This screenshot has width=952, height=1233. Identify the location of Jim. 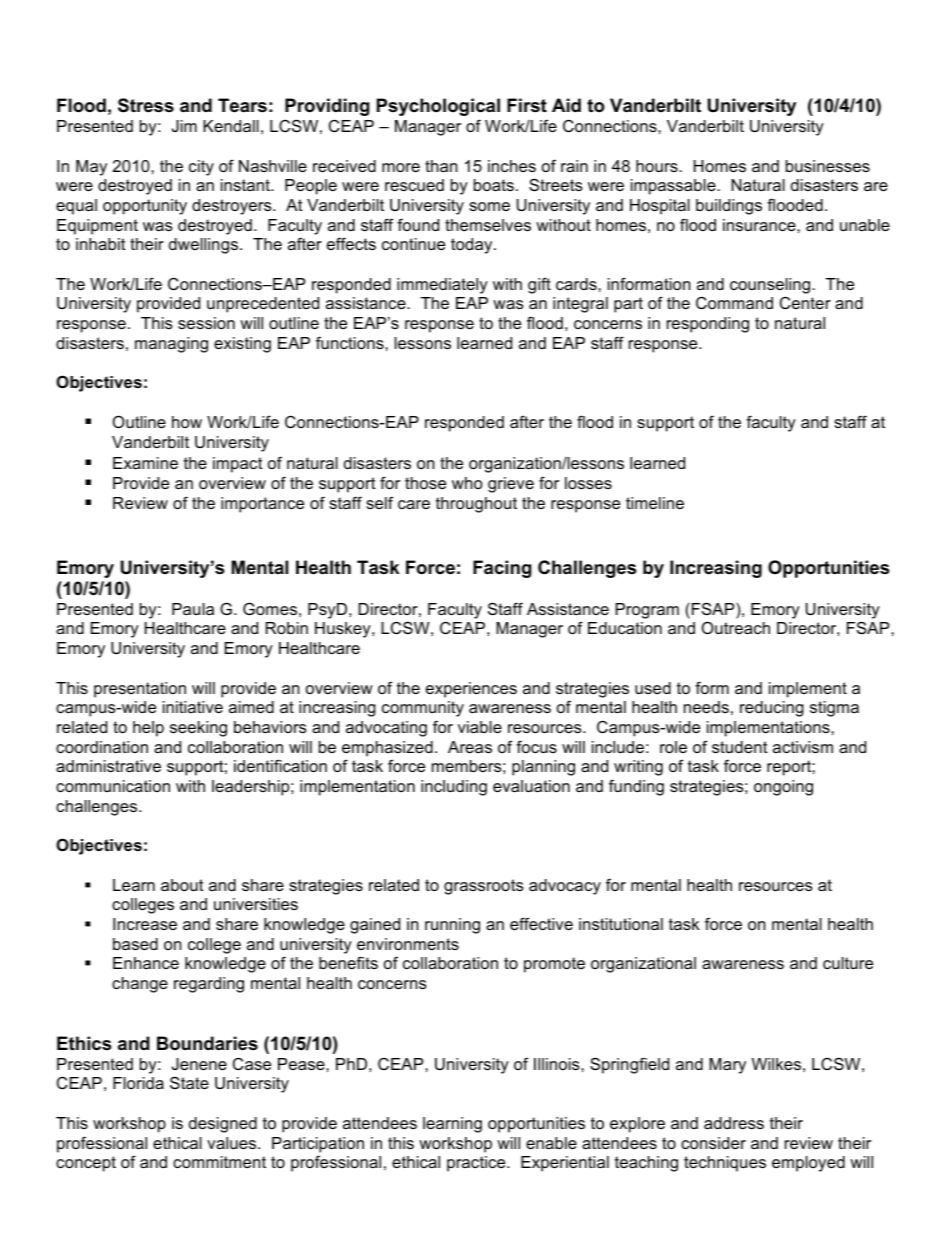
(184, 126).
